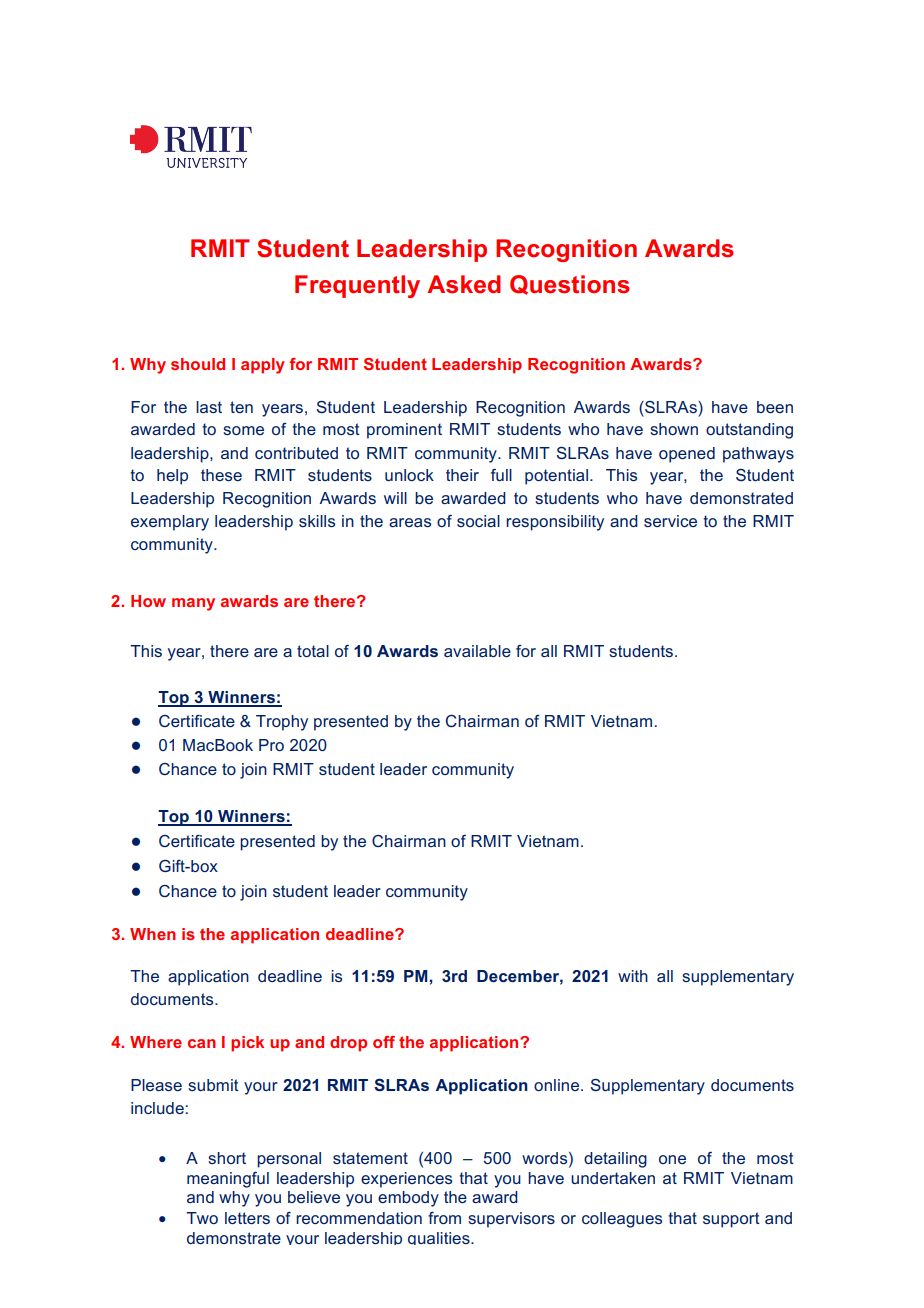 The width and height of the screenshot is (924, 1308). I want to click on off, so click(384, 1042).
